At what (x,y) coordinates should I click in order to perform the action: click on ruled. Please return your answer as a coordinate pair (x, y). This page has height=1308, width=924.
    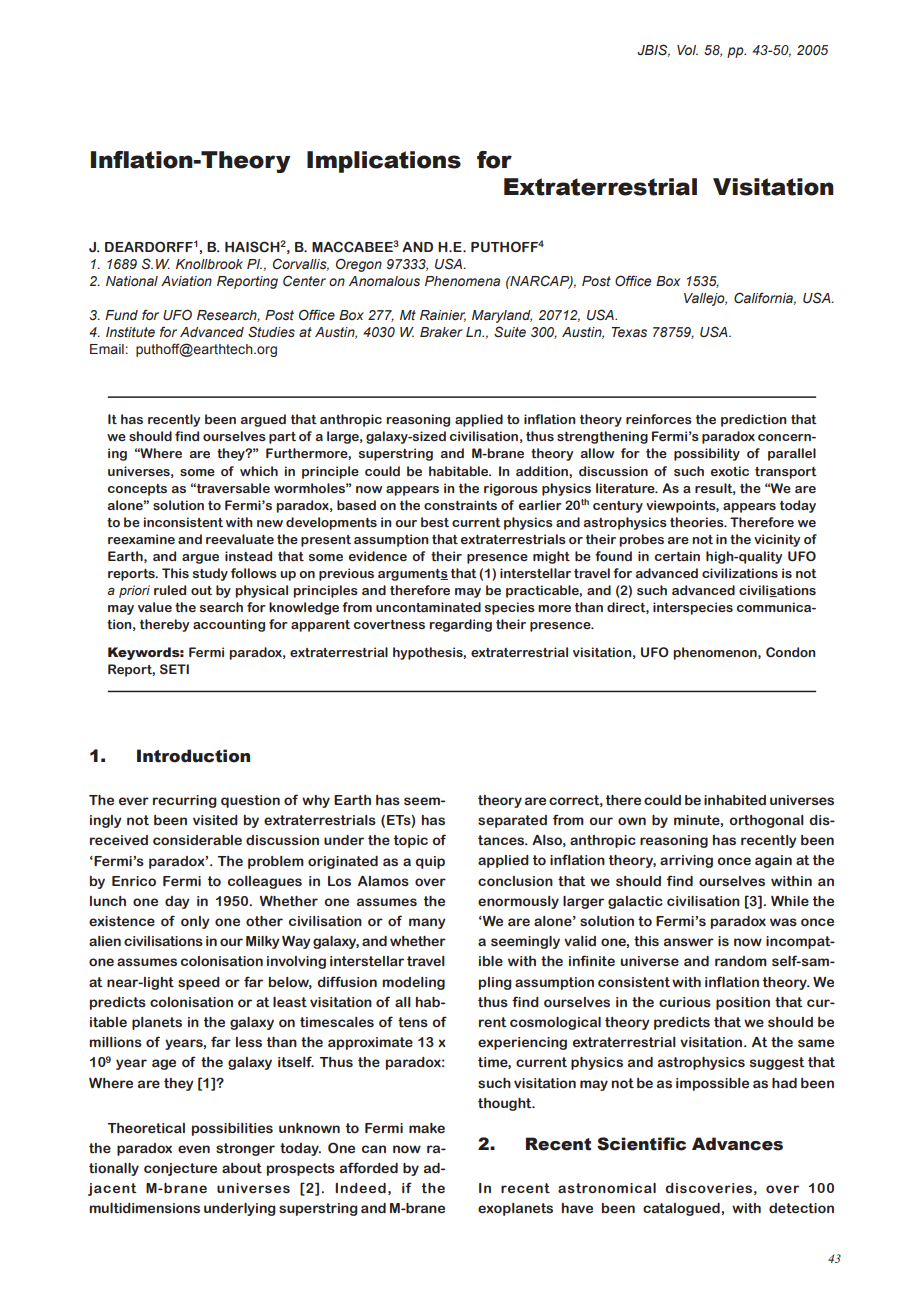
    Looking at the image, I should click on (170, 590).
